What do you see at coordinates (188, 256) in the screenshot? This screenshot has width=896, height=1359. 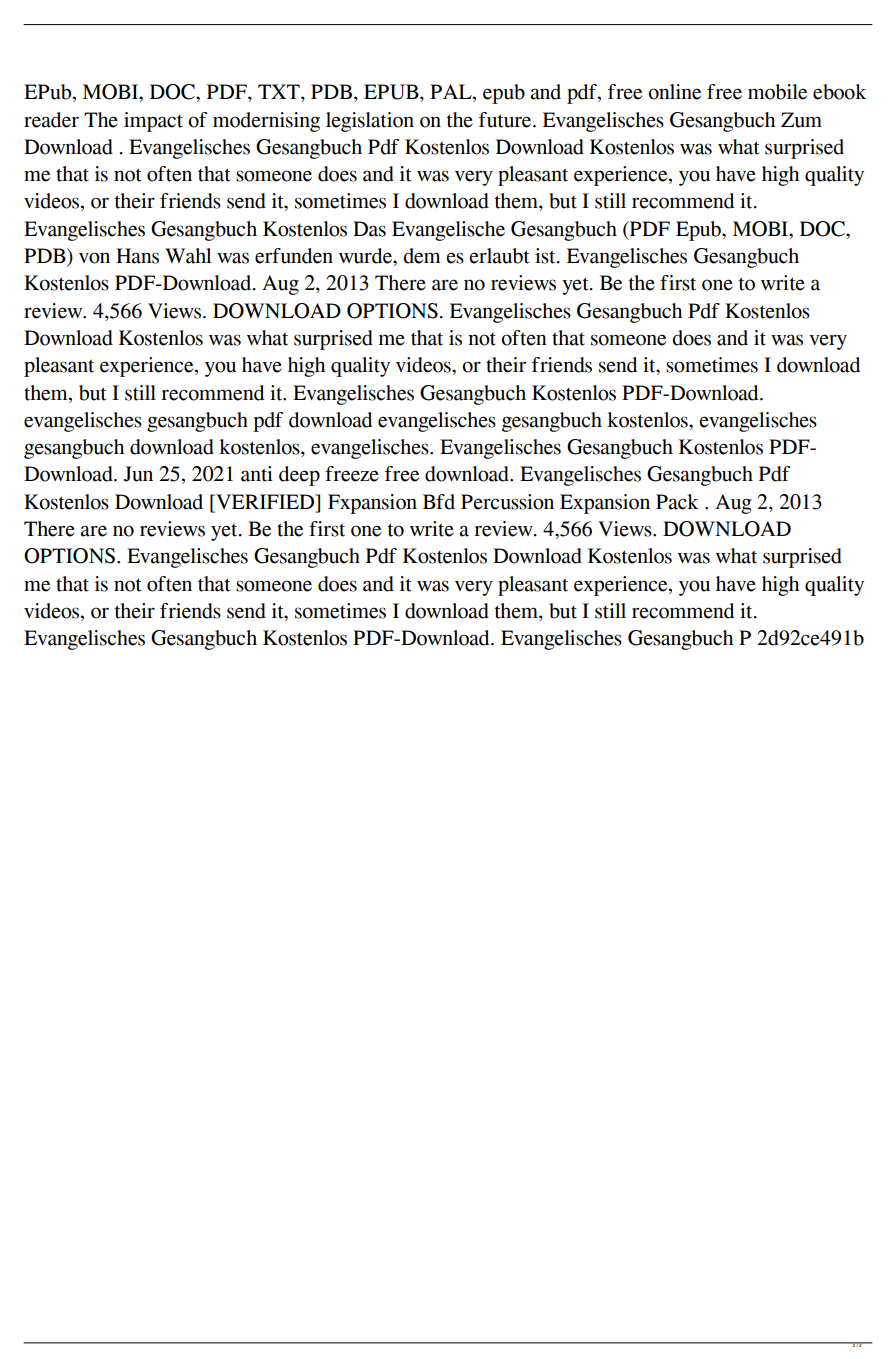 I see `Wahl` at bounding box center [188, 256].
